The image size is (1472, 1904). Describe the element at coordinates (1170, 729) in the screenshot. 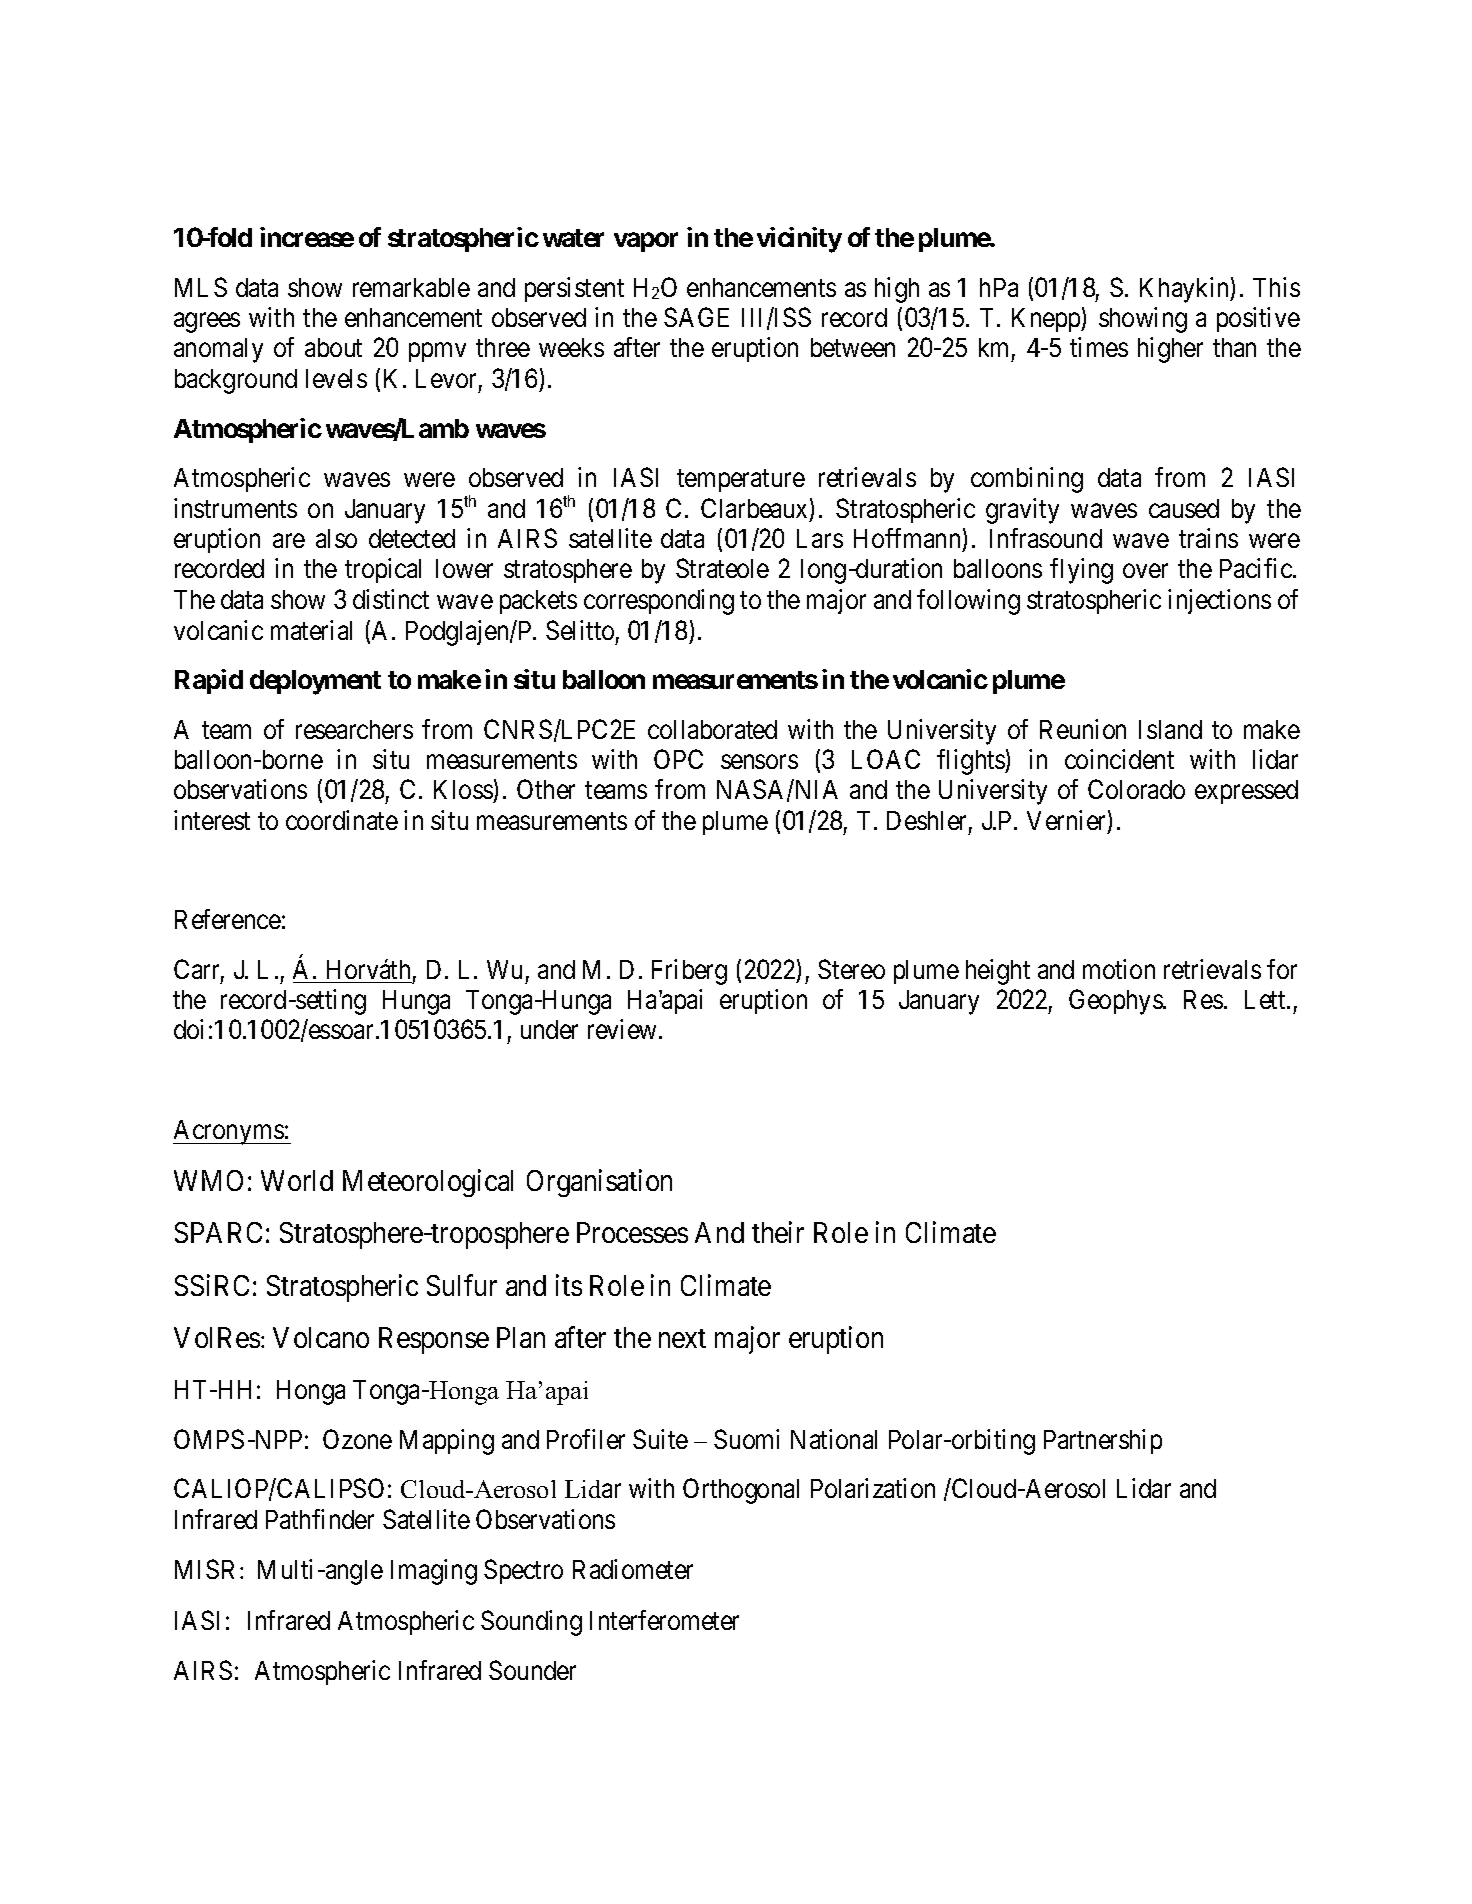

I see `Island` at that location.
